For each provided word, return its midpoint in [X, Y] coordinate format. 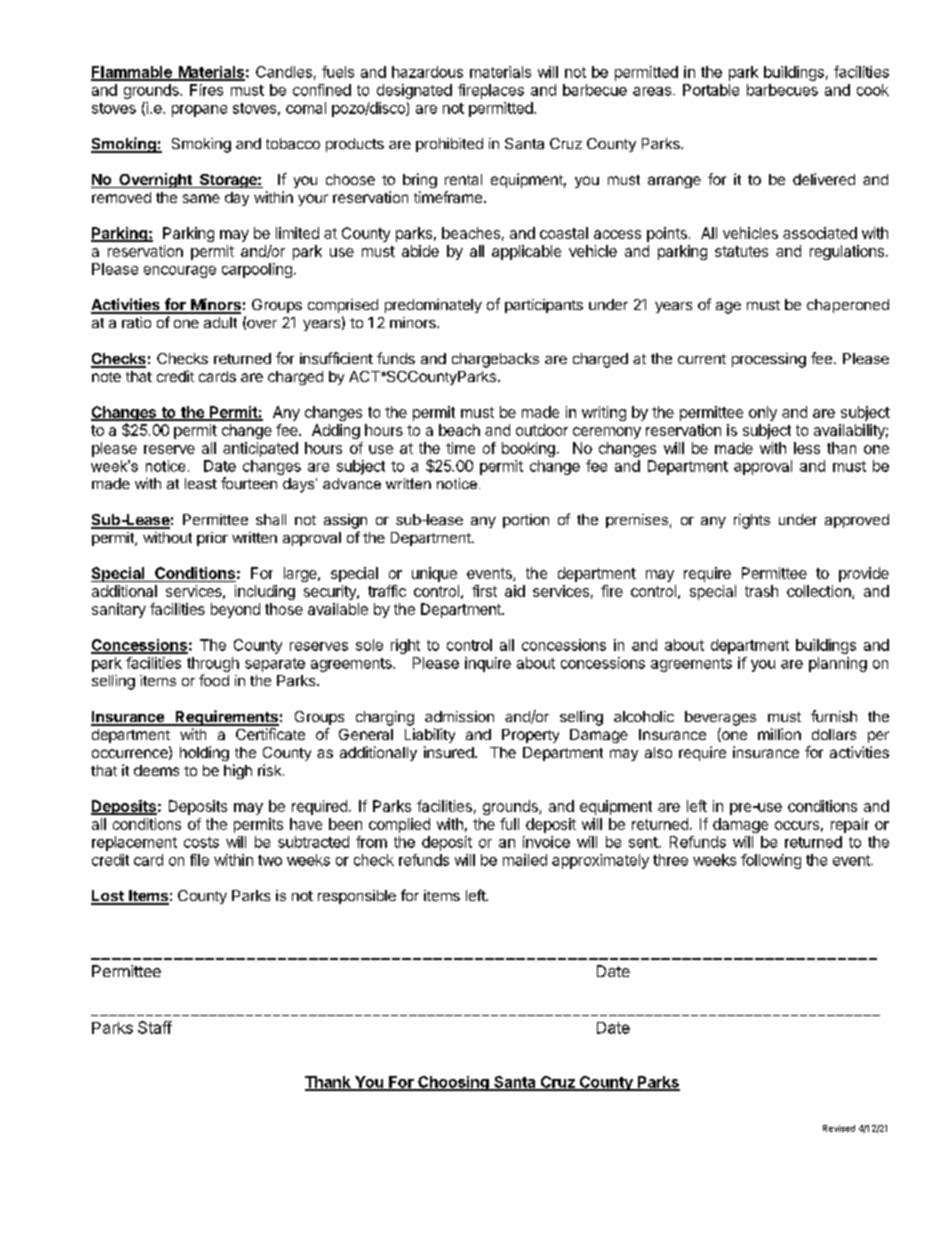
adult [220, 322]
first [484, 591]
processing [769, 360]
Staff [155, 1027]
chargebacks [495, 360]
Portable [711, 90]
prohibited [449, 145]
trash [761, 591]
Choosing [453, 1083]
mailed [525, 860]
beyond [235, 610]
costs [201, 842]
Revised [839, 1128]
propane [199, 111]
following [771, 861]
